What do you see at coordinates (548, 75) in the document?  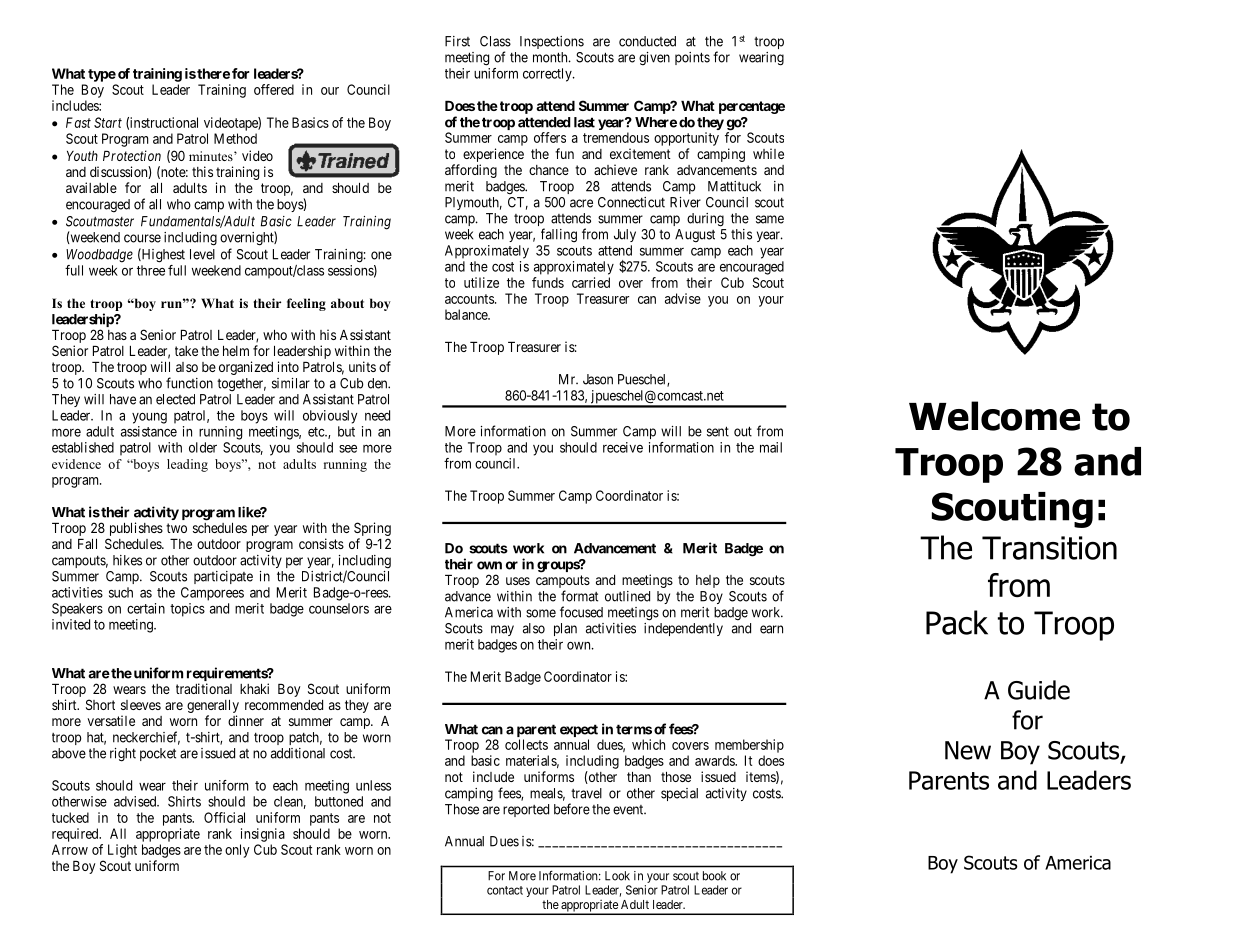 I see `correctly` at bounding box center [548, 75].
